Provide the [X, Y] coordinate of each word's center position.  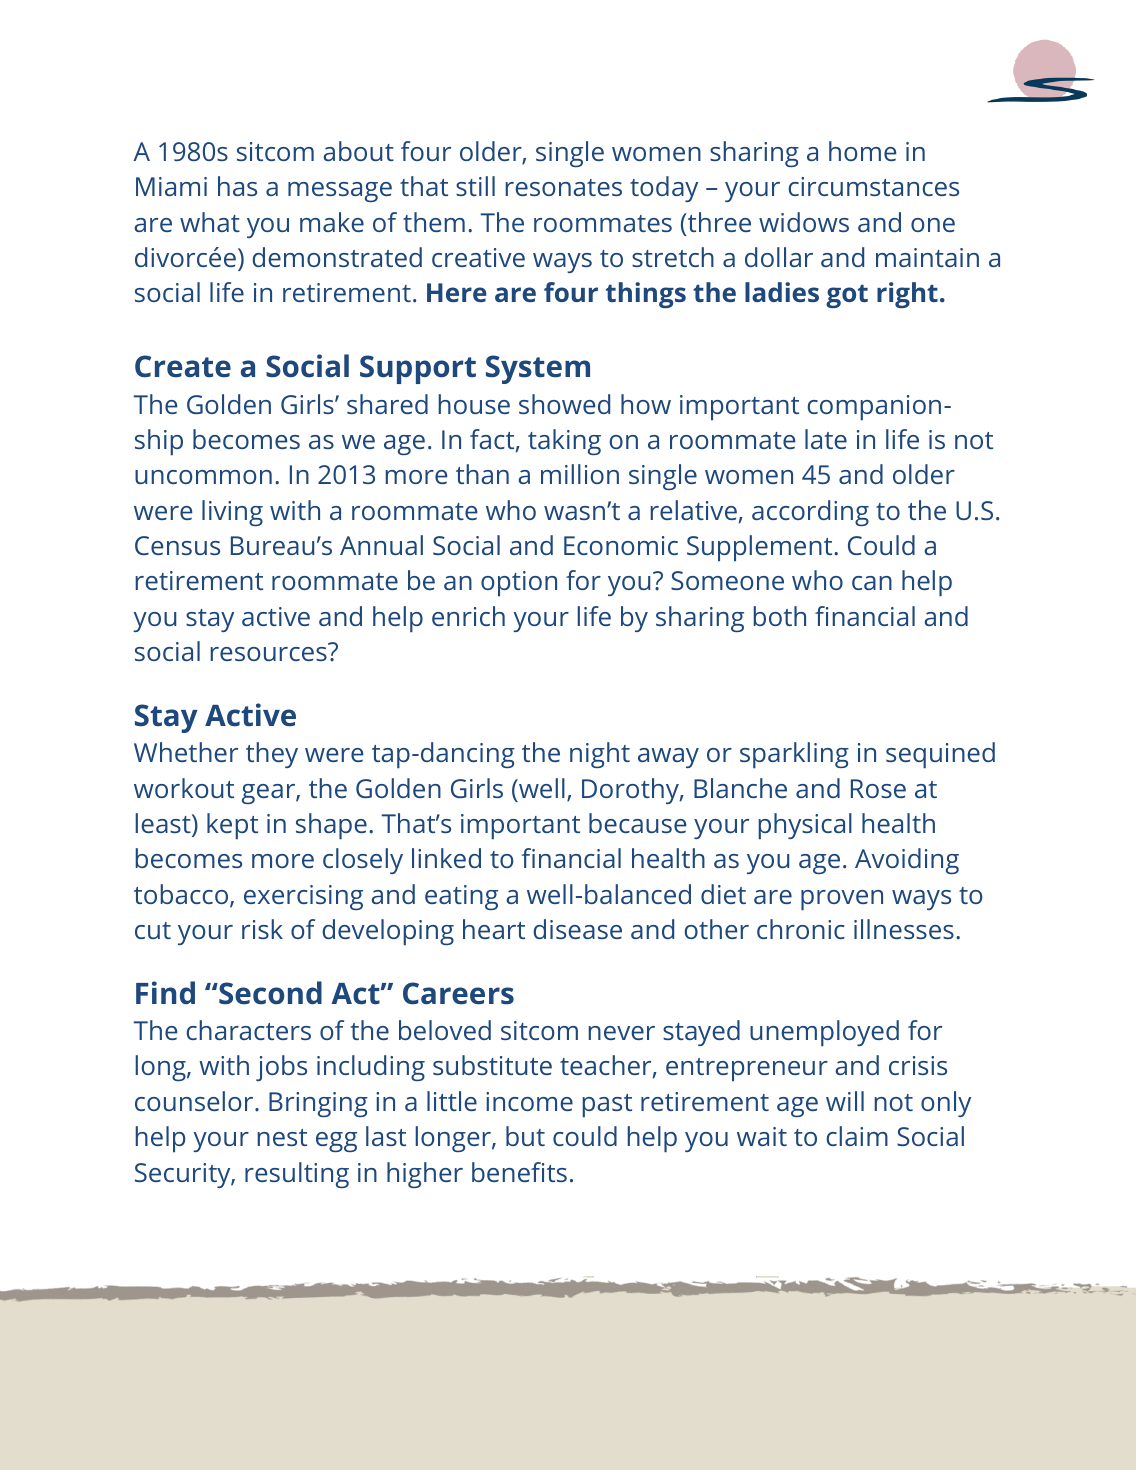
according [810, 513]
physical [805, 826]
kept [232, 826]
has [237, 186]
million [580, 474]
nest [282, 1137]
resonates [564, 187]
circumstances [873, 186]
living [232, 513]
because [637, 823]
